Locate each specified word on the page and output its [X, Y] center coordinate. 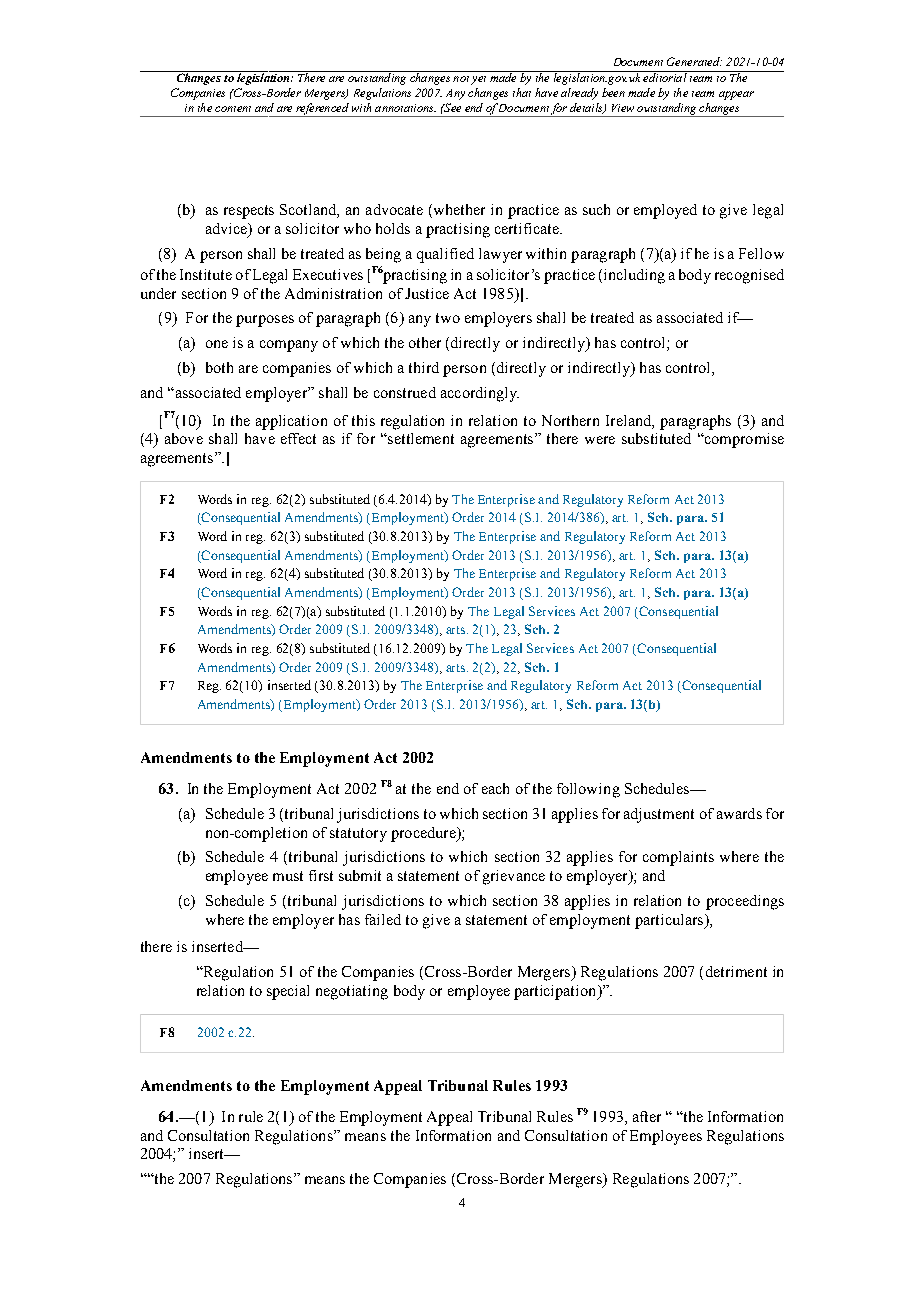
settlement [420, 438]
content [233, 109]
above [184, 438]
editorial [665, 76]
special [288, 992]
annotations [405, 108]
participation [556, 992]
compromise [743, 440]
